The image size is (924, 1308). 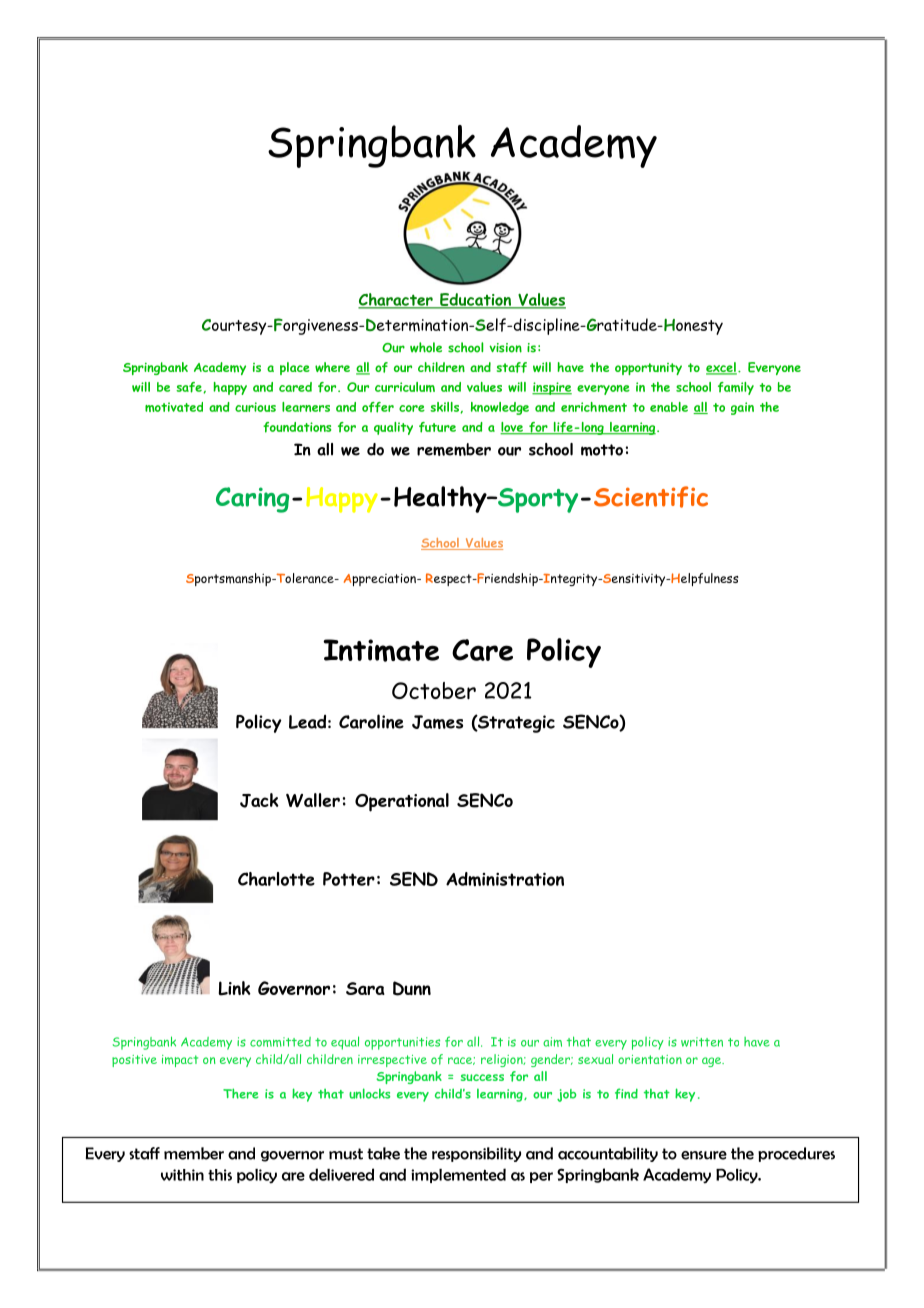 I want to click on Intimate, so click(x=381, y=650).
